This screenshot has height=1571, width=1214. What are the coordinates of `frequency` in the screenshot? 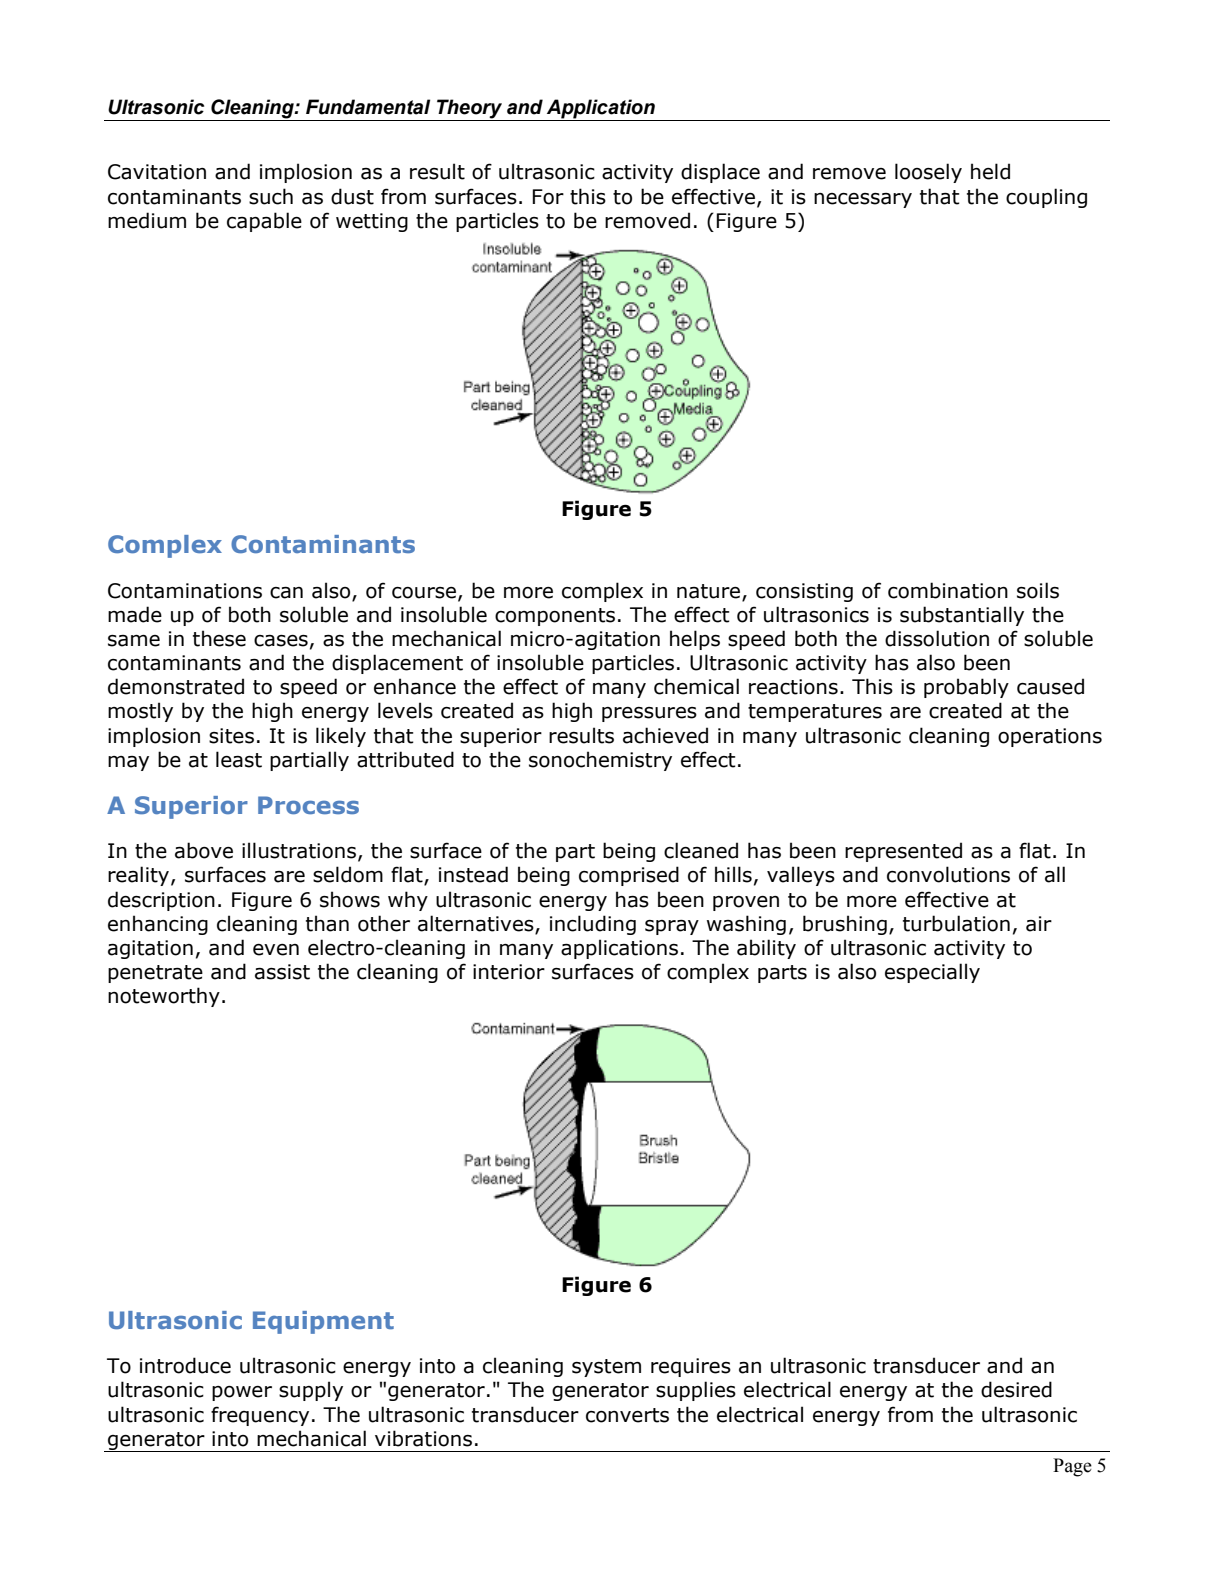 It's located at (260, 1416).
